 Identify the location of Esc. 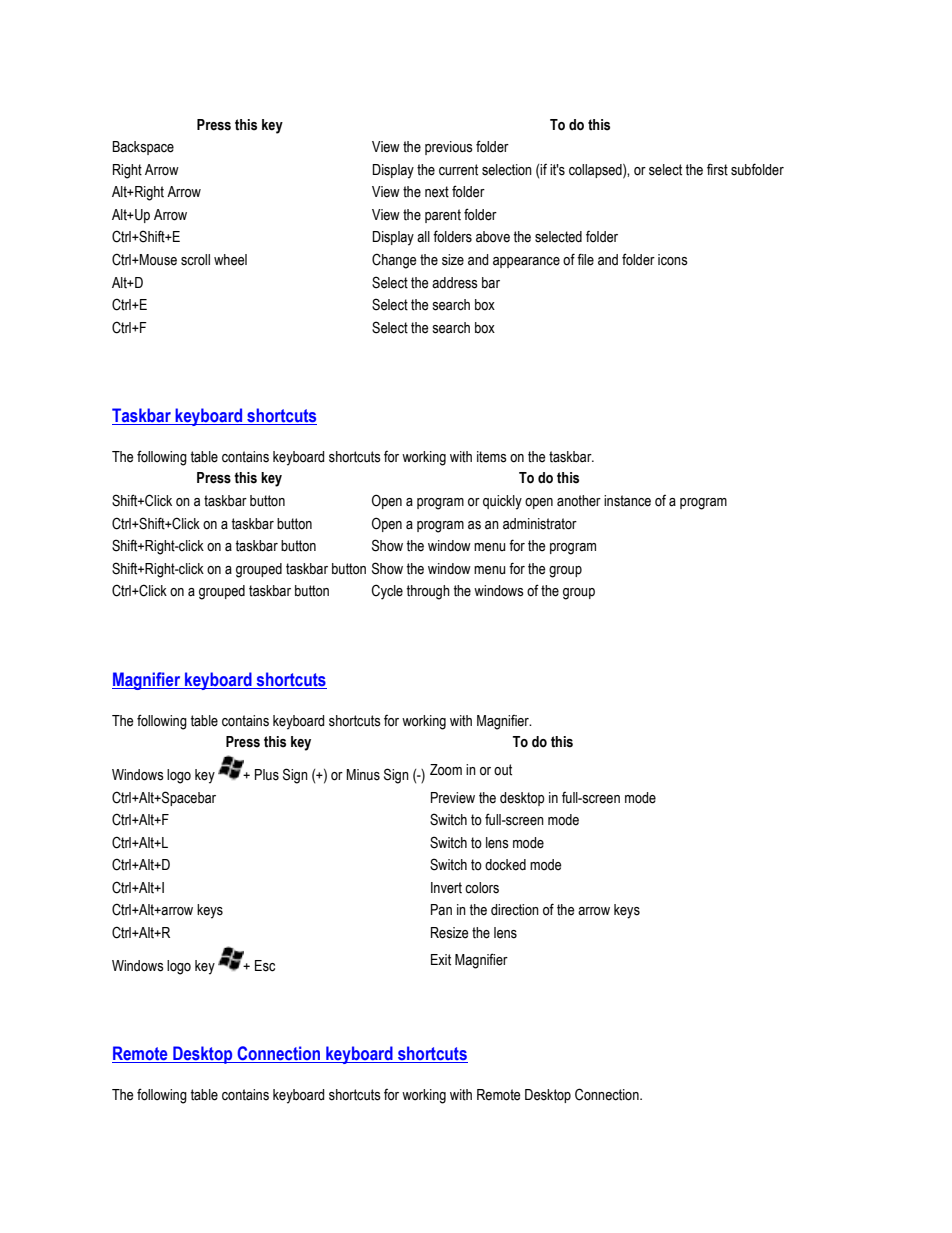
(265, 966).
